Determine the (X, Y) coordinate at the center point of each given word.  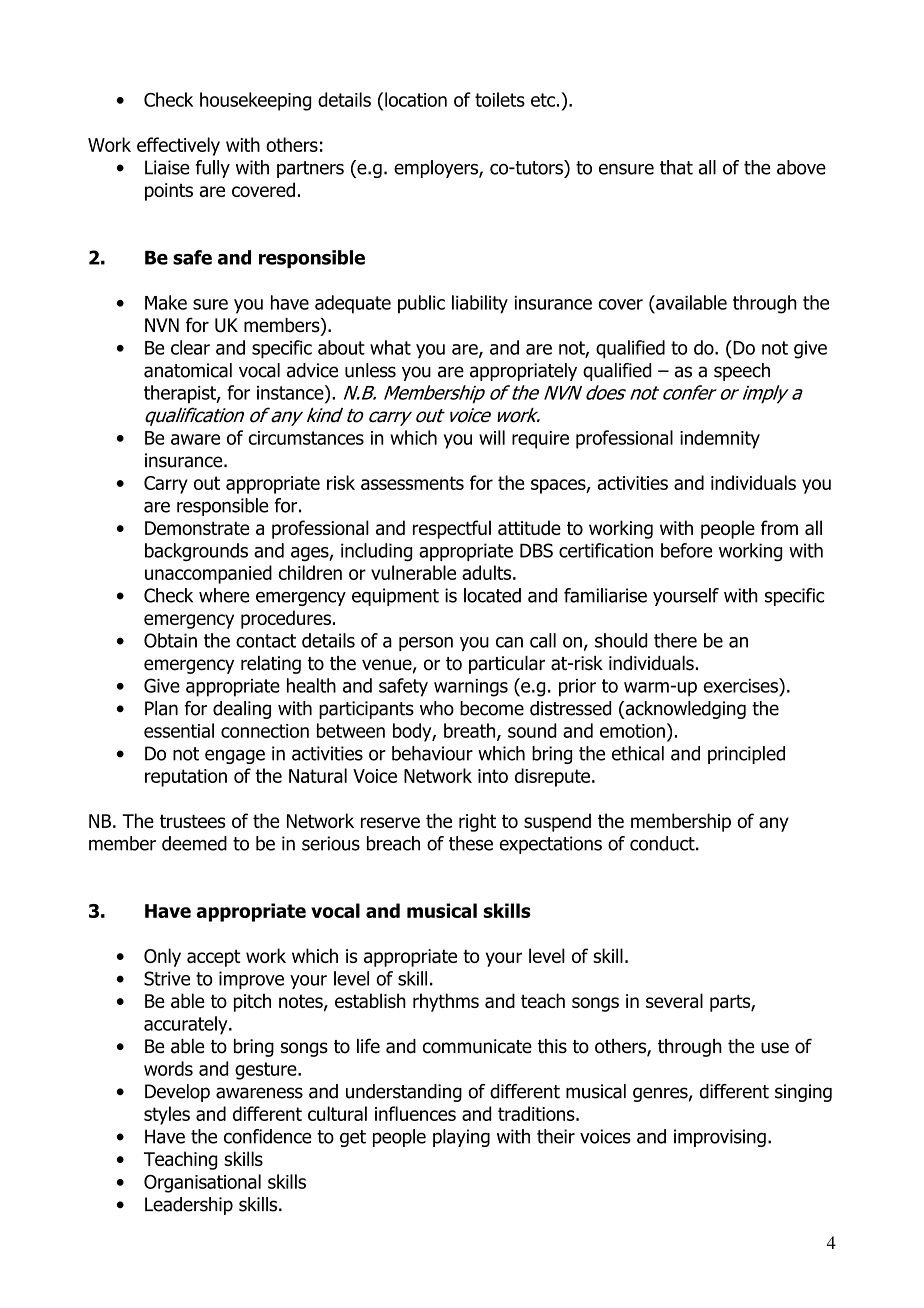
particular (507, 665)
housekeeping (255, 101)
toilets (500, 99)
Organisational (202, 1183)
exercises (741, 685)
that (676, 167)
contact (266, 641)
